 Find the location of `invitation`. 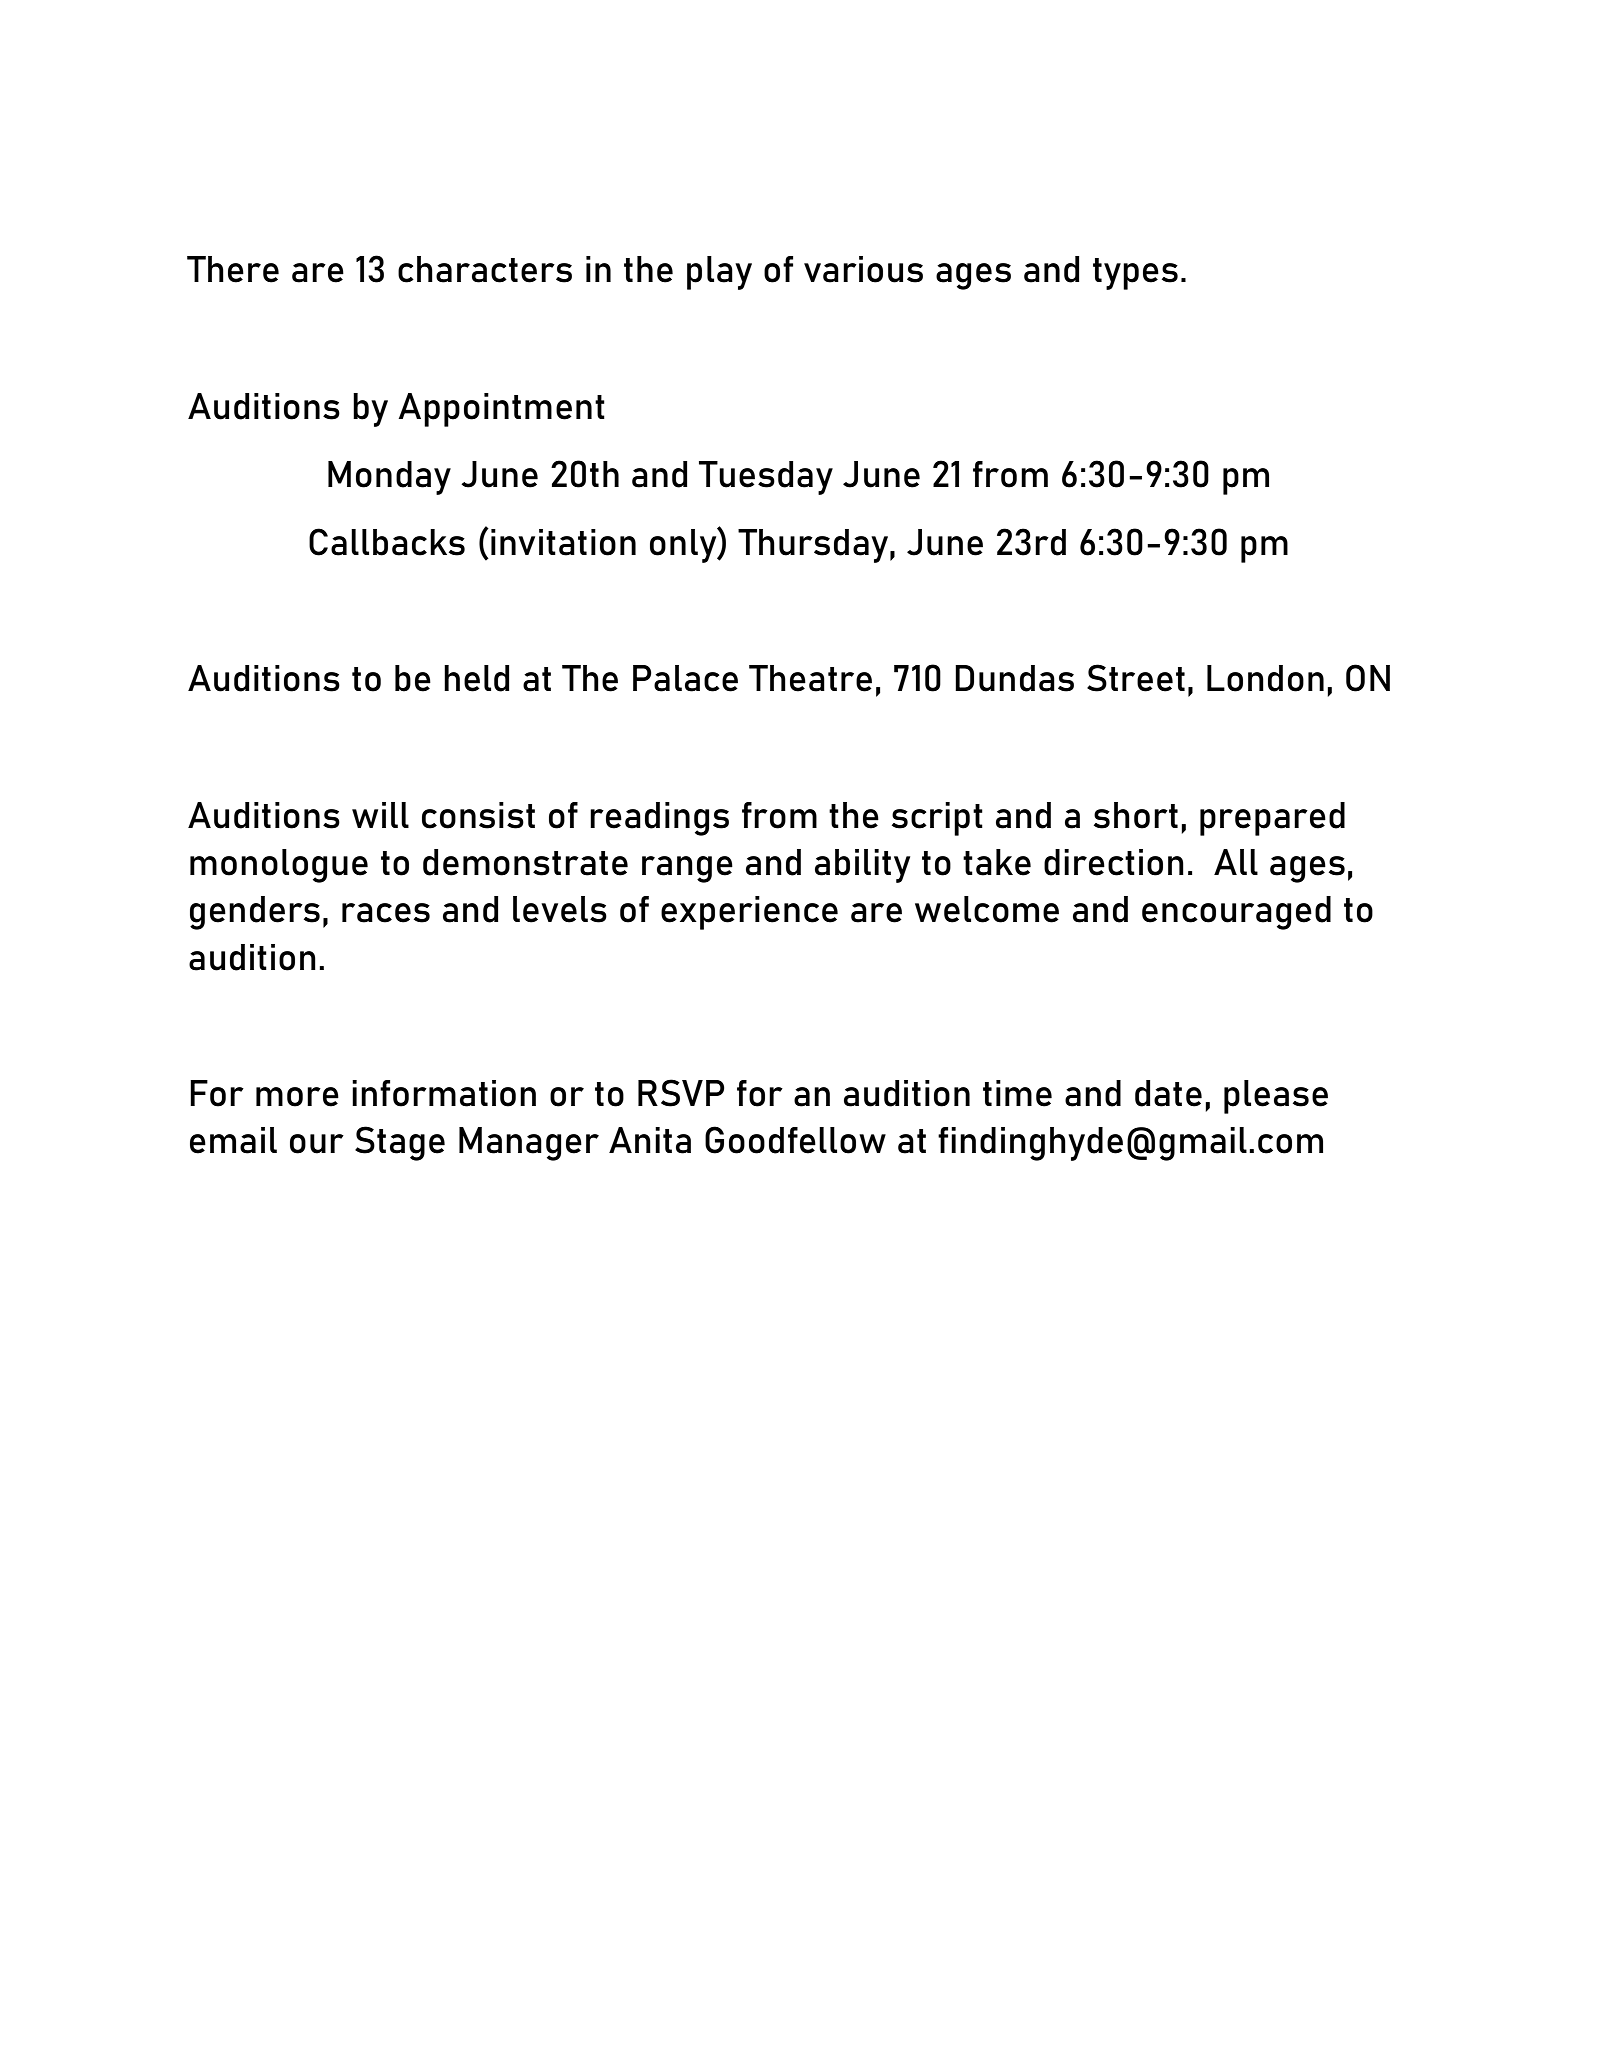

invitation is located at coordinates (563, 542).
